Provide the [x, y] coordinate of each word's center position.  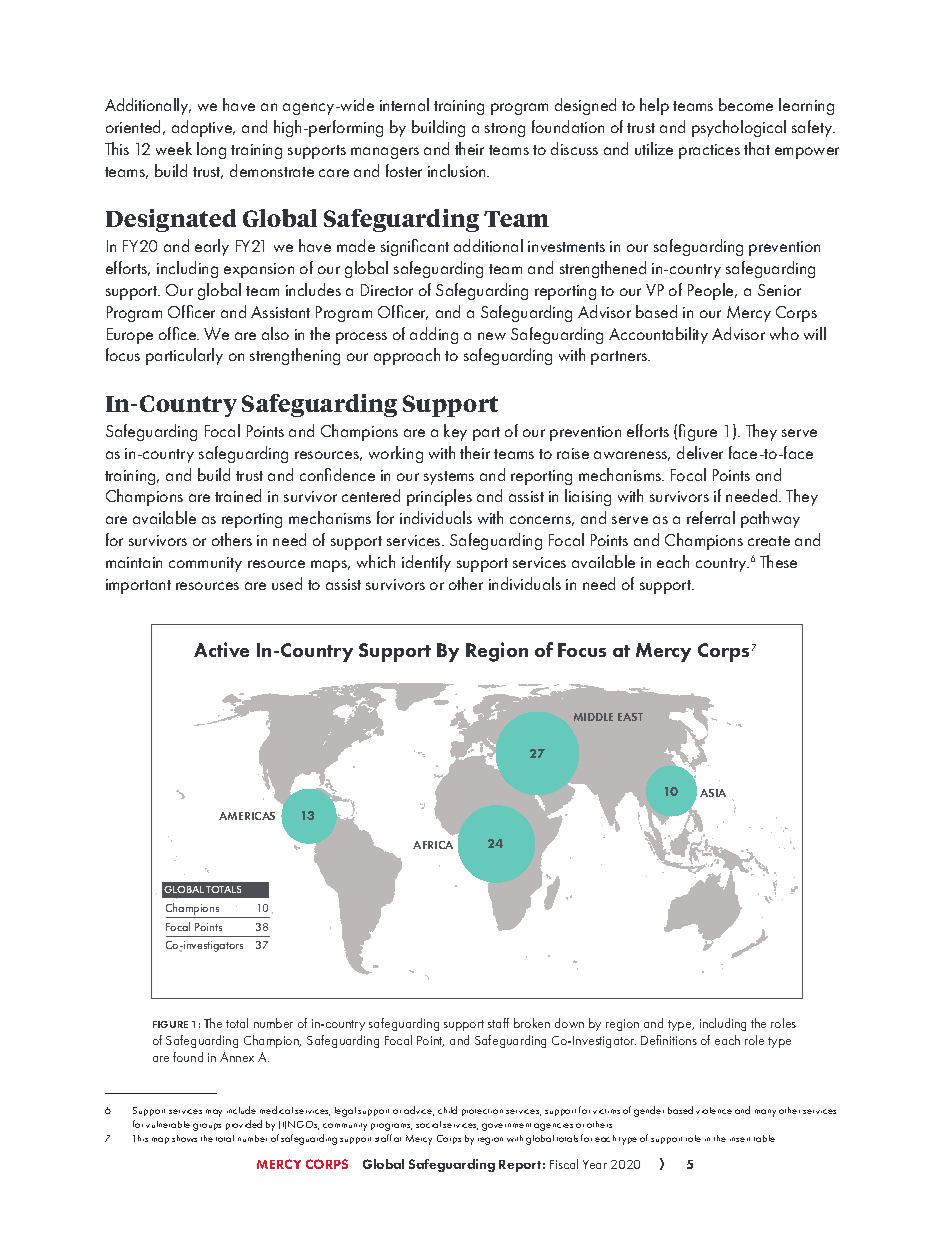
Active [221, 649]
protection [482, 1112]
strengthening [295, 356]
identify [426, 563]
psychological [739, 128]
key [455, 432]
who [784, 333]
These [778, 561]
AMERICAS [247, 816]
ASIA [713, 793]
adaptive [203, 128]
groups [207, 1127]
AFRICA [433, 845]
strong [505, 130]
